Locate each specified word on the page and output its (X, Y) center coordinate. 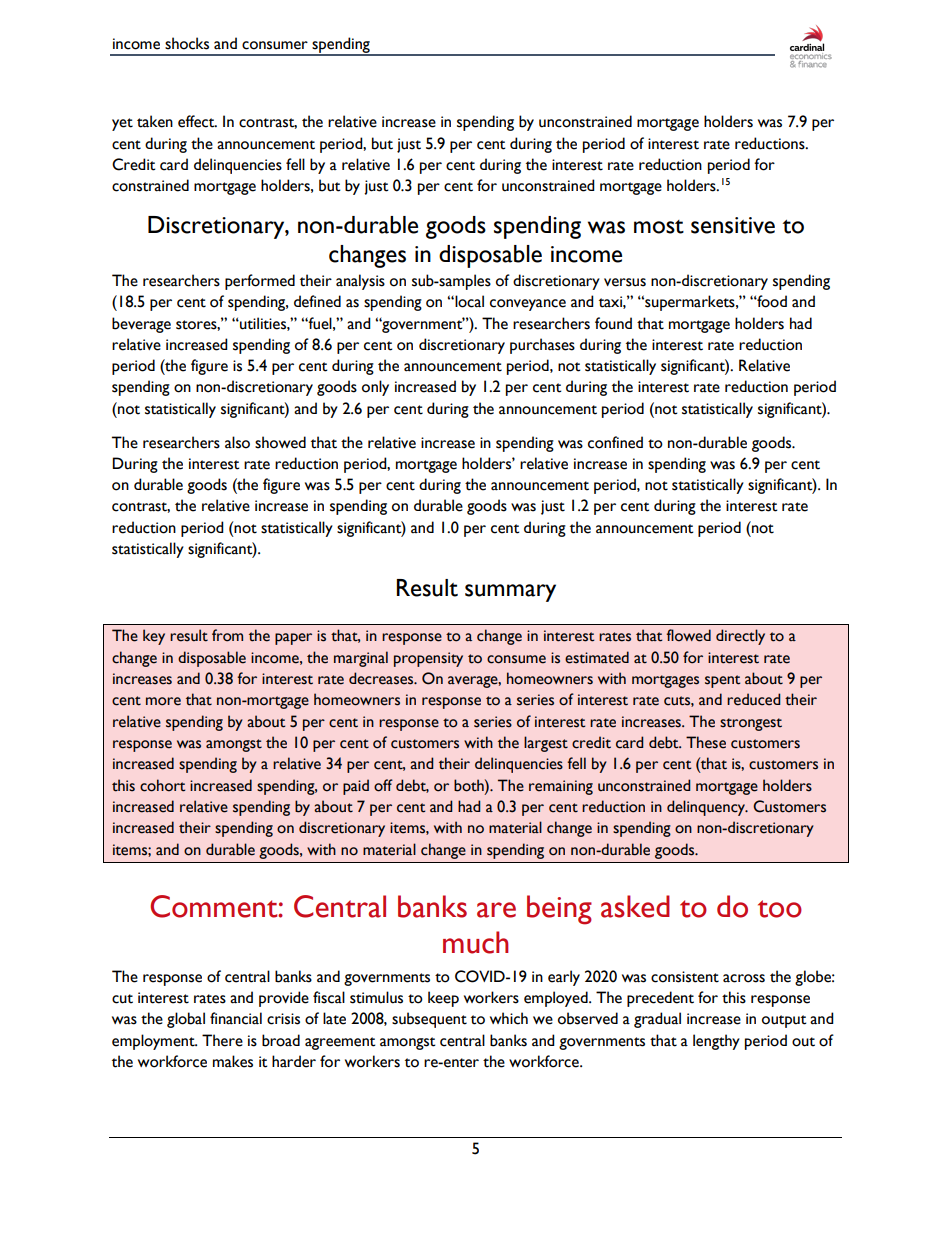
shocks (187, 43)
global (186, 1020)
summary (510, 593)
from (227, 635)
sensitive (733, 225)
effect (197, 121)
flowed (688, 635)
